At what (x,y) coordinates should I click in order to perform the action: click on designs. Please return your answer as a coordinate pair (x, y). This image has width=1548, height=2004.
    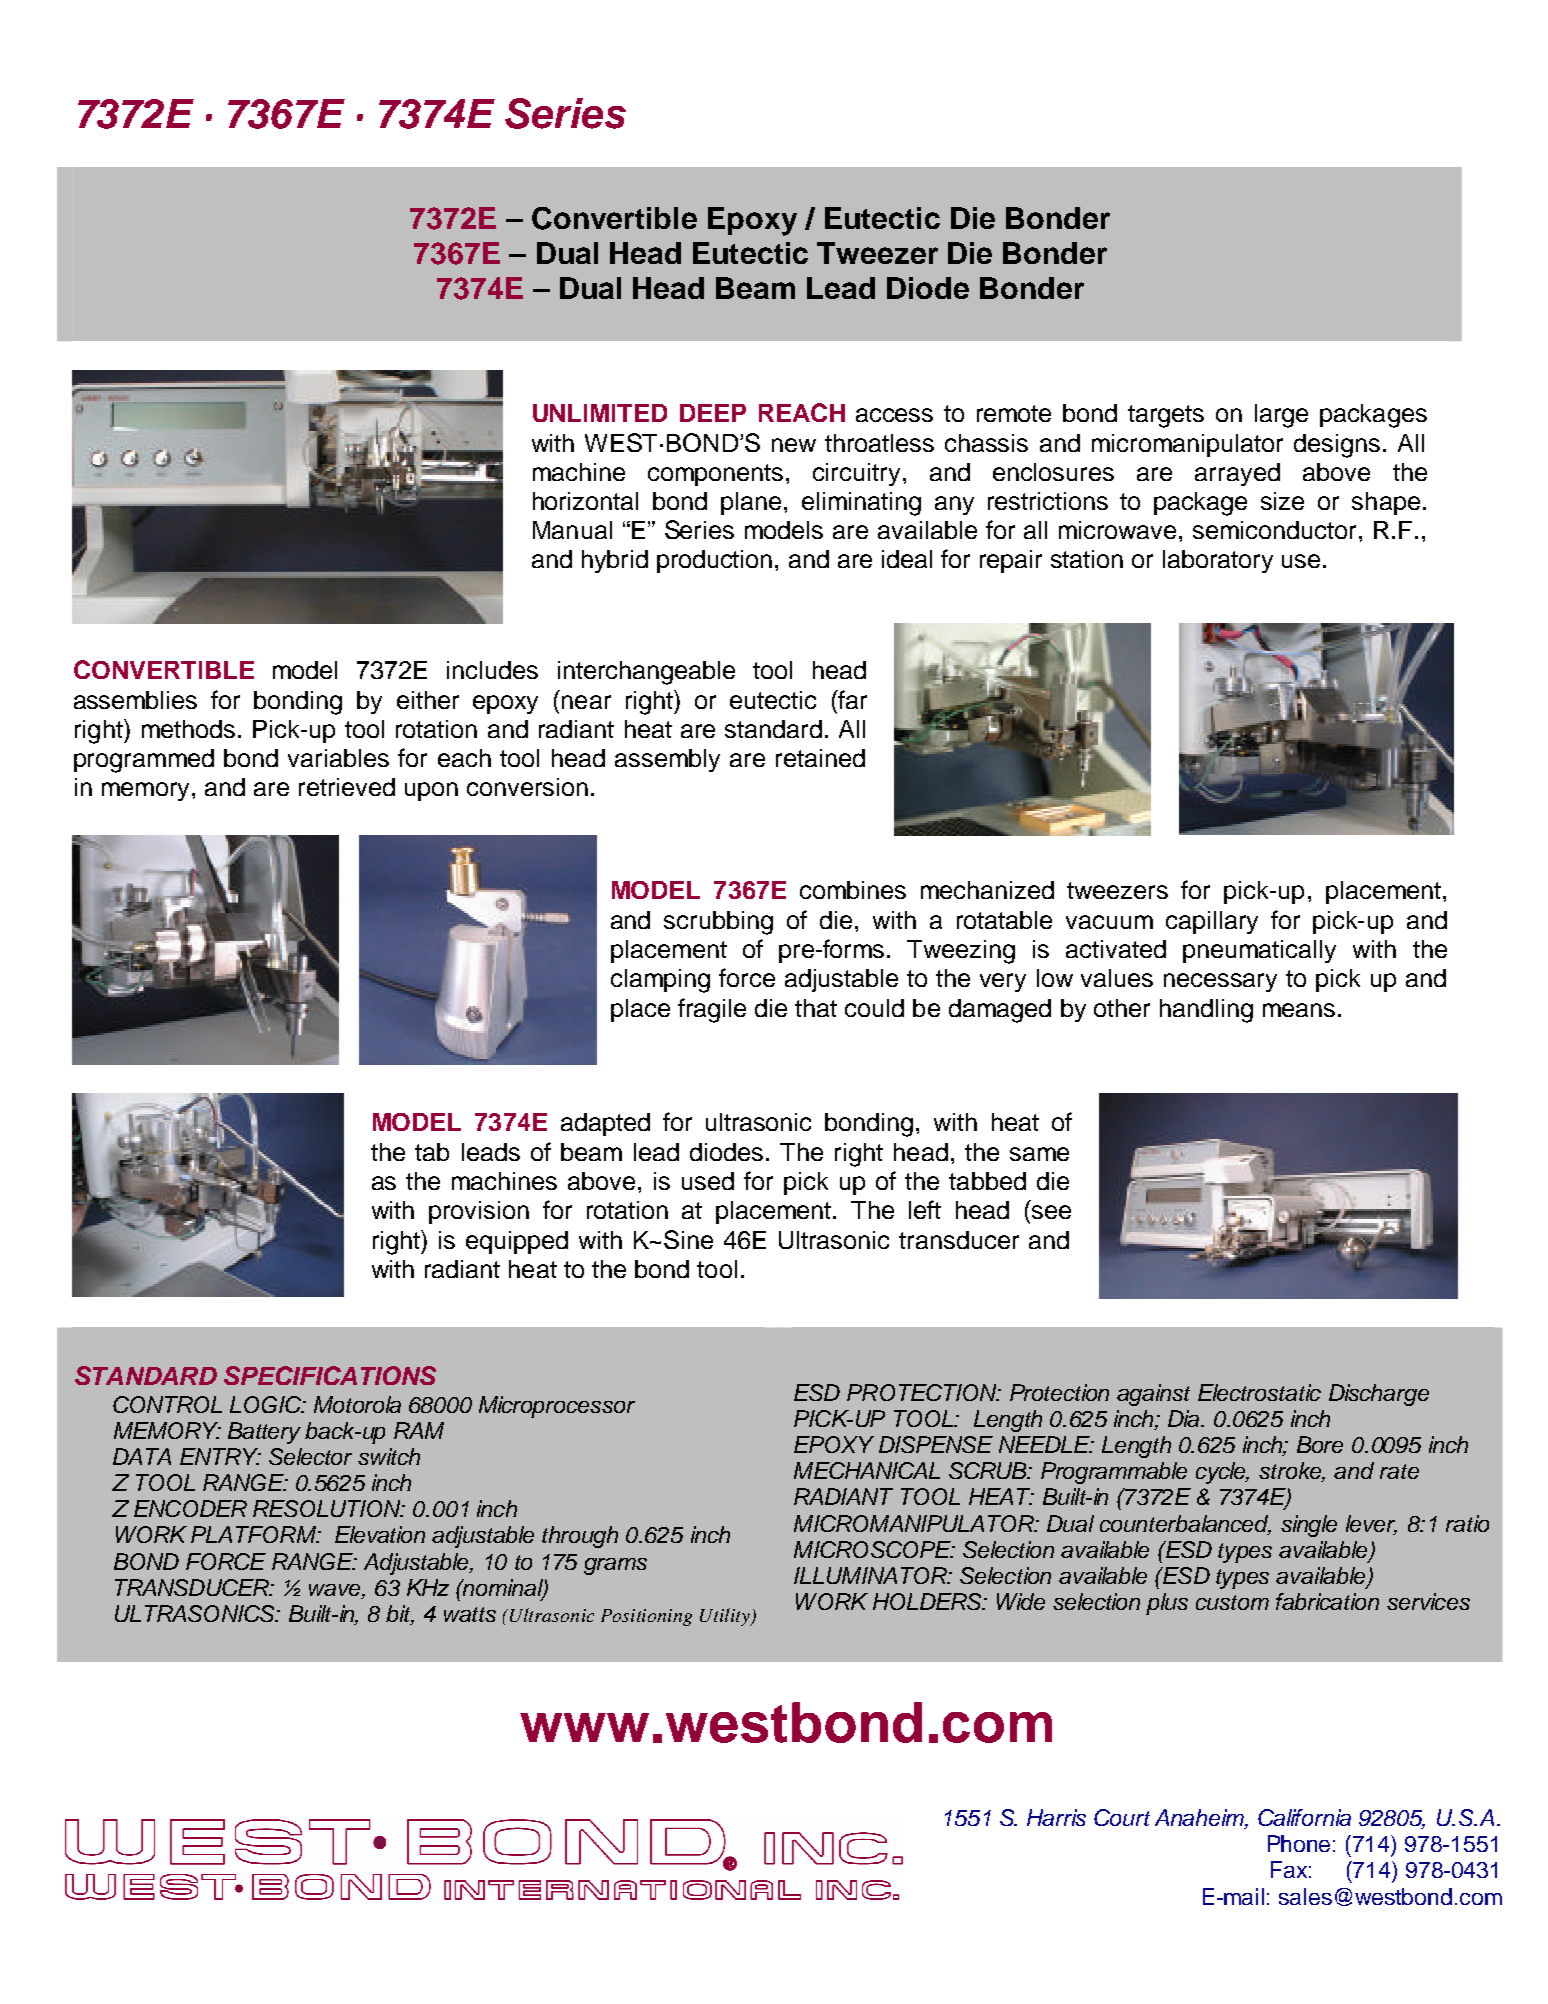
    Looking at the image, I should click on (1337, 446).
